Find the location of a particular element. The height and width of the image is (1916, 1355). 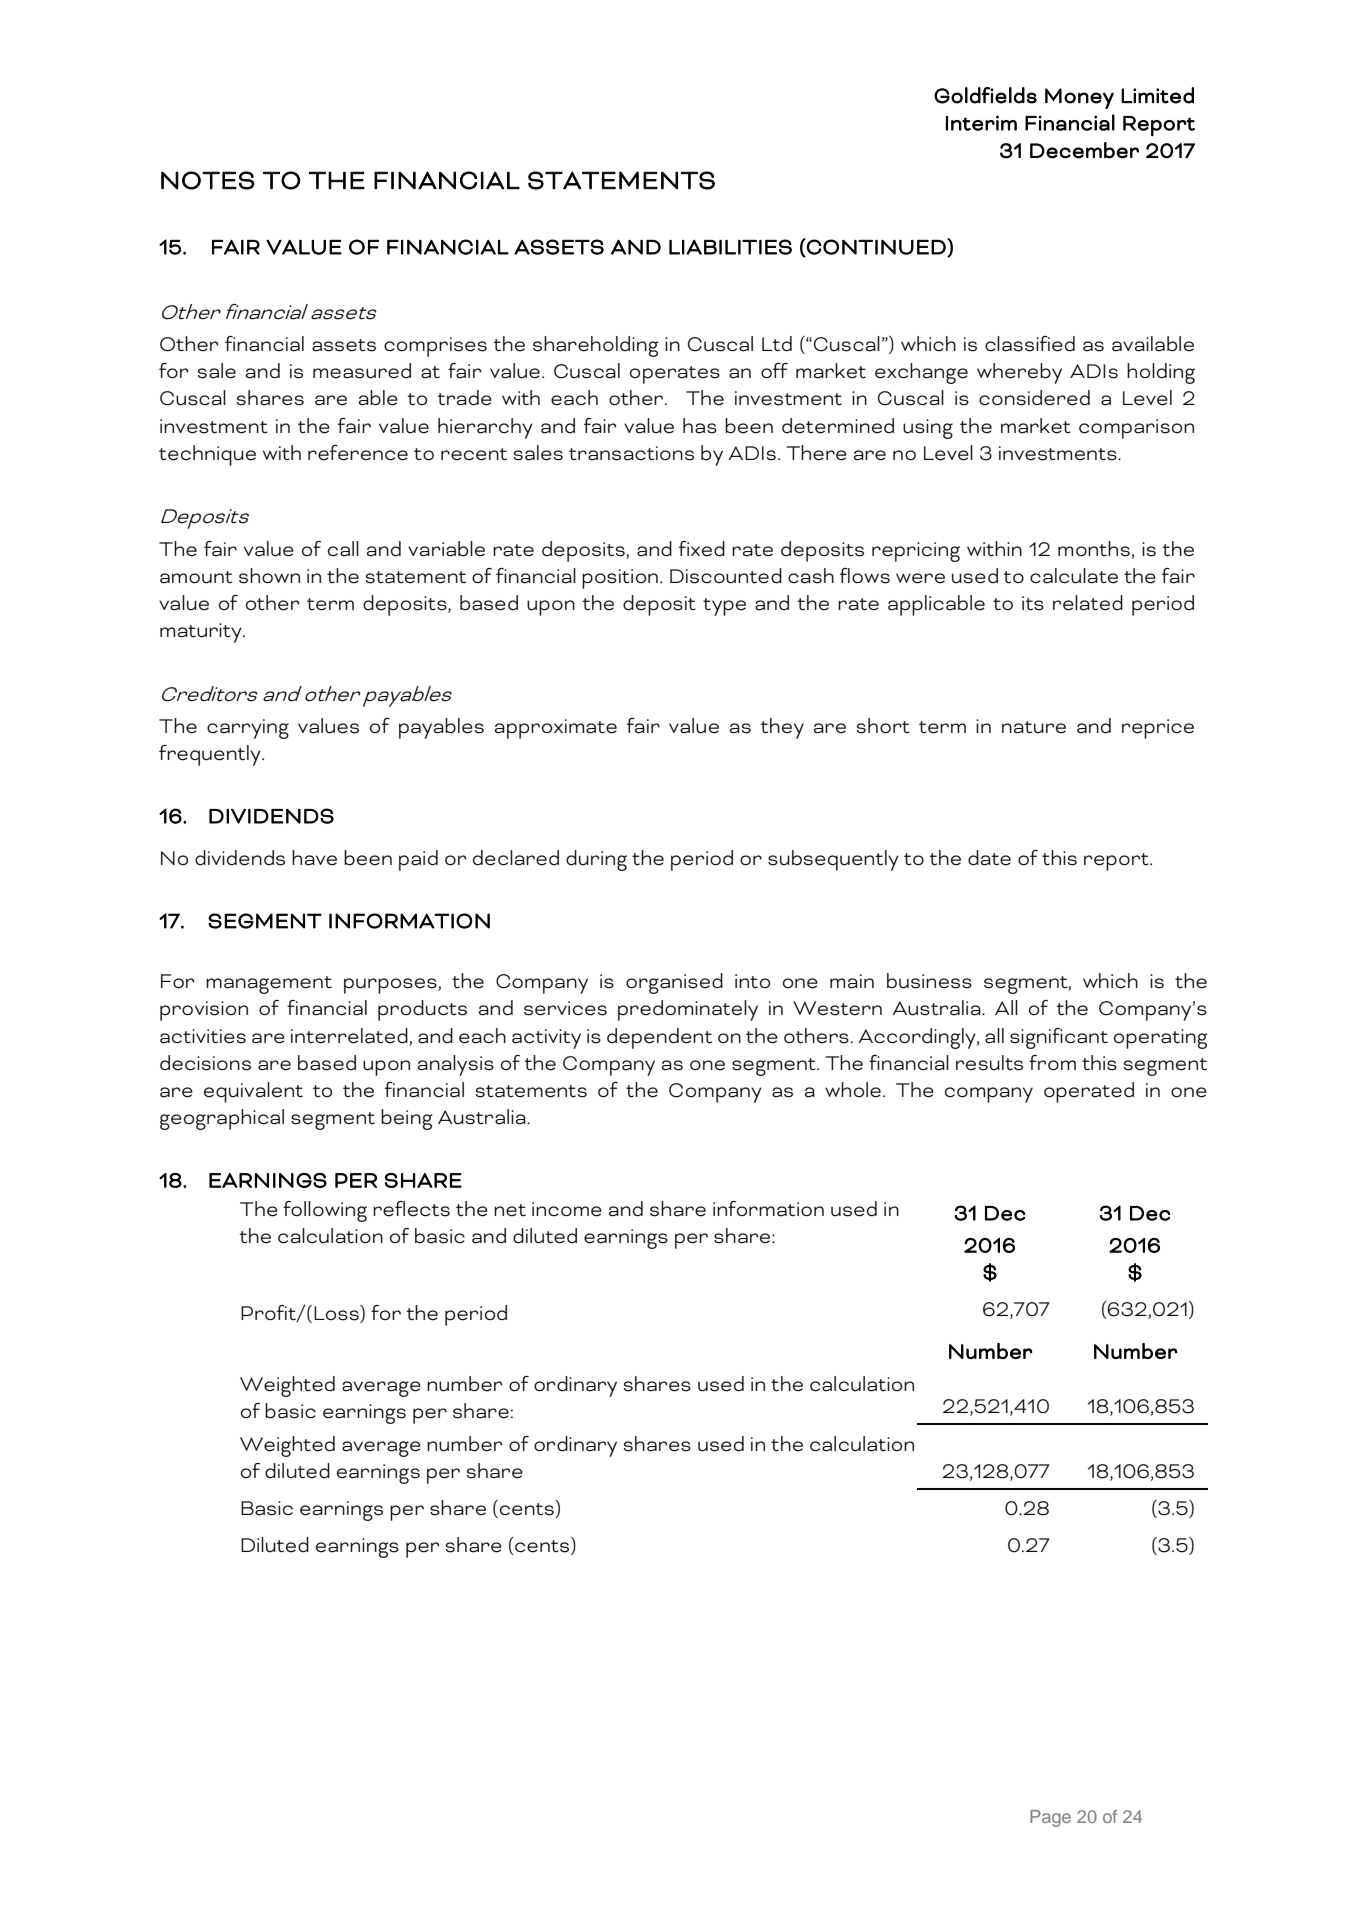

organised is located at coordinates (674, 983).
